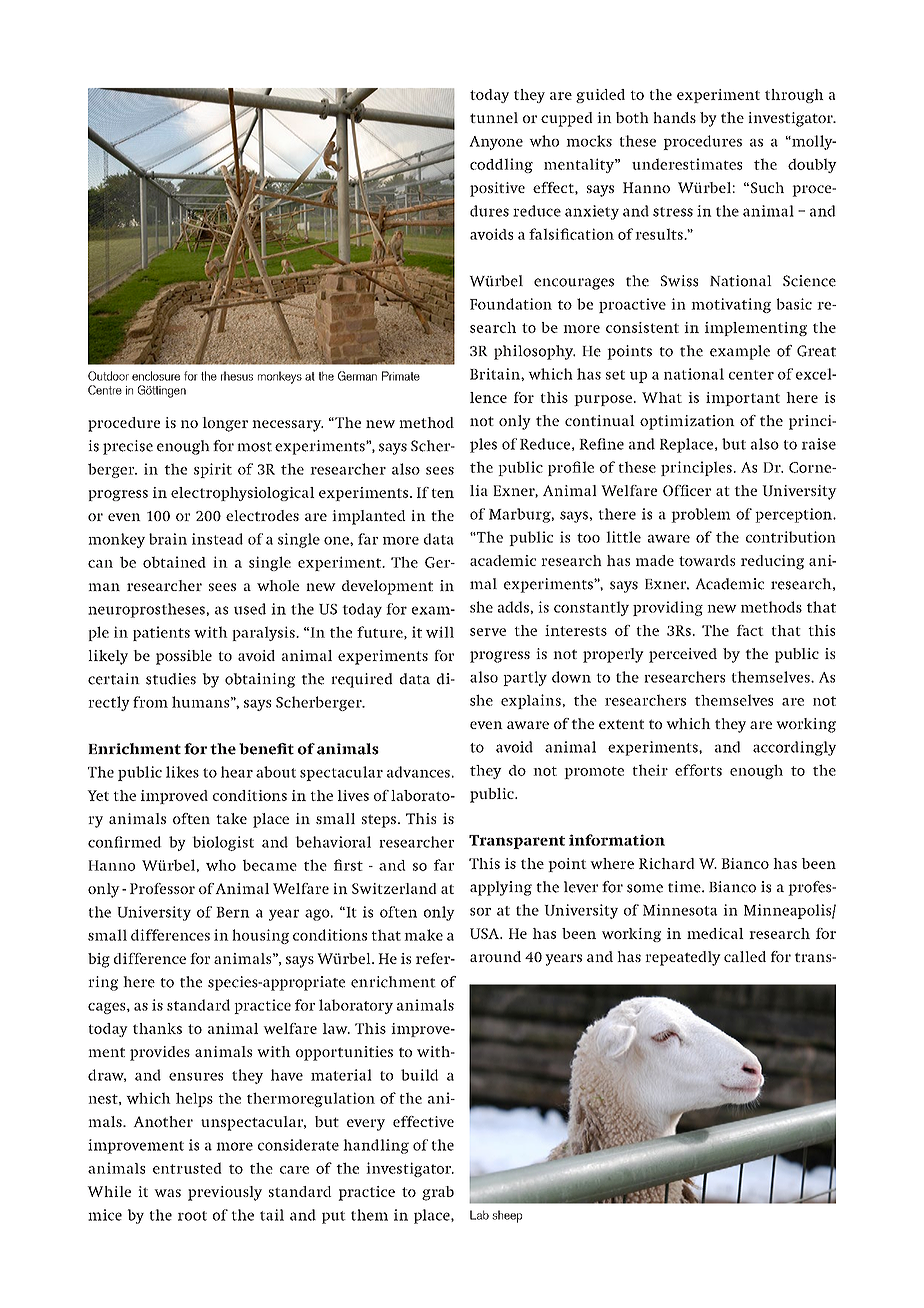  What do you see at coordinates (223, 843) in the image?
I see `biologist` at bounding box center [223, 843].
